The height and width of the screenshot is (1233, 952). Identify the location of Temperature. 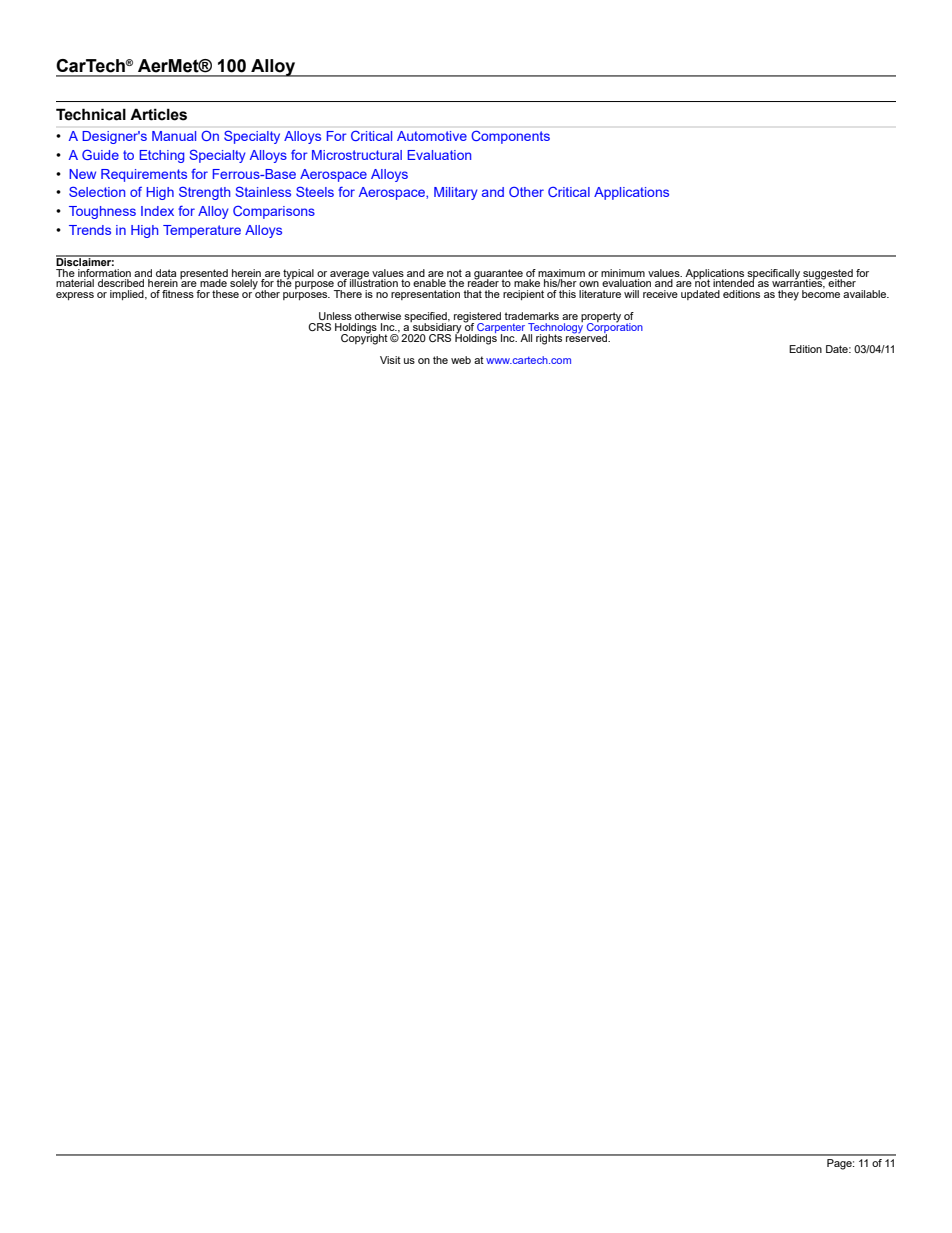
(202, 231).
